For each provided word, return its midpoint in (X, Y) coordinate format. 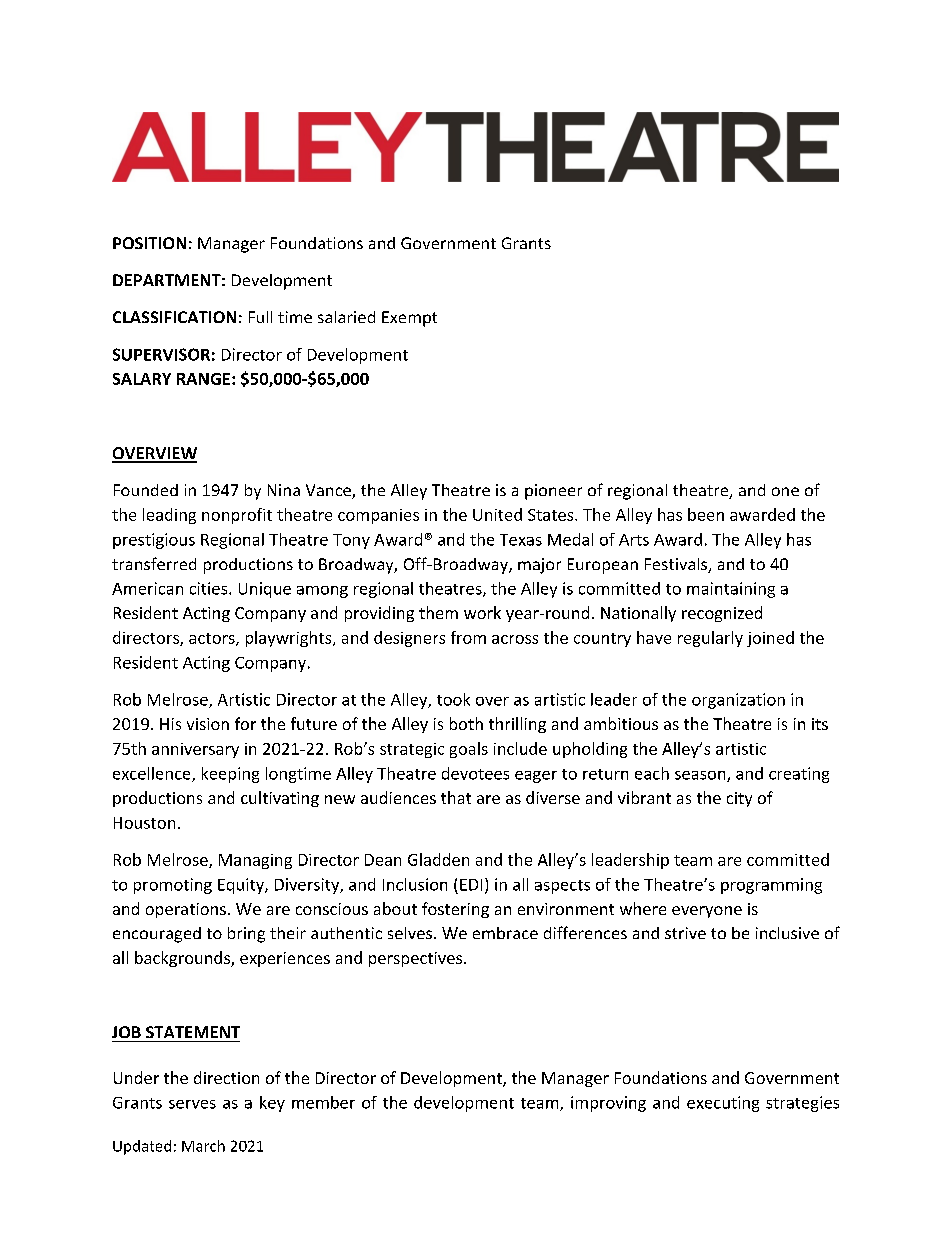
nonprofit (237, 516)
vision (208, 724)
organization (738, 701)
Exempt (409, 319)
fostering (455, 910)
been (706, 514)
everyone (707, 912)
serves (192, 1104)
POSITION (149, 243)
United (497, 514)
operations (186, 910)
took (453, 699)
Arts (634, 540)
